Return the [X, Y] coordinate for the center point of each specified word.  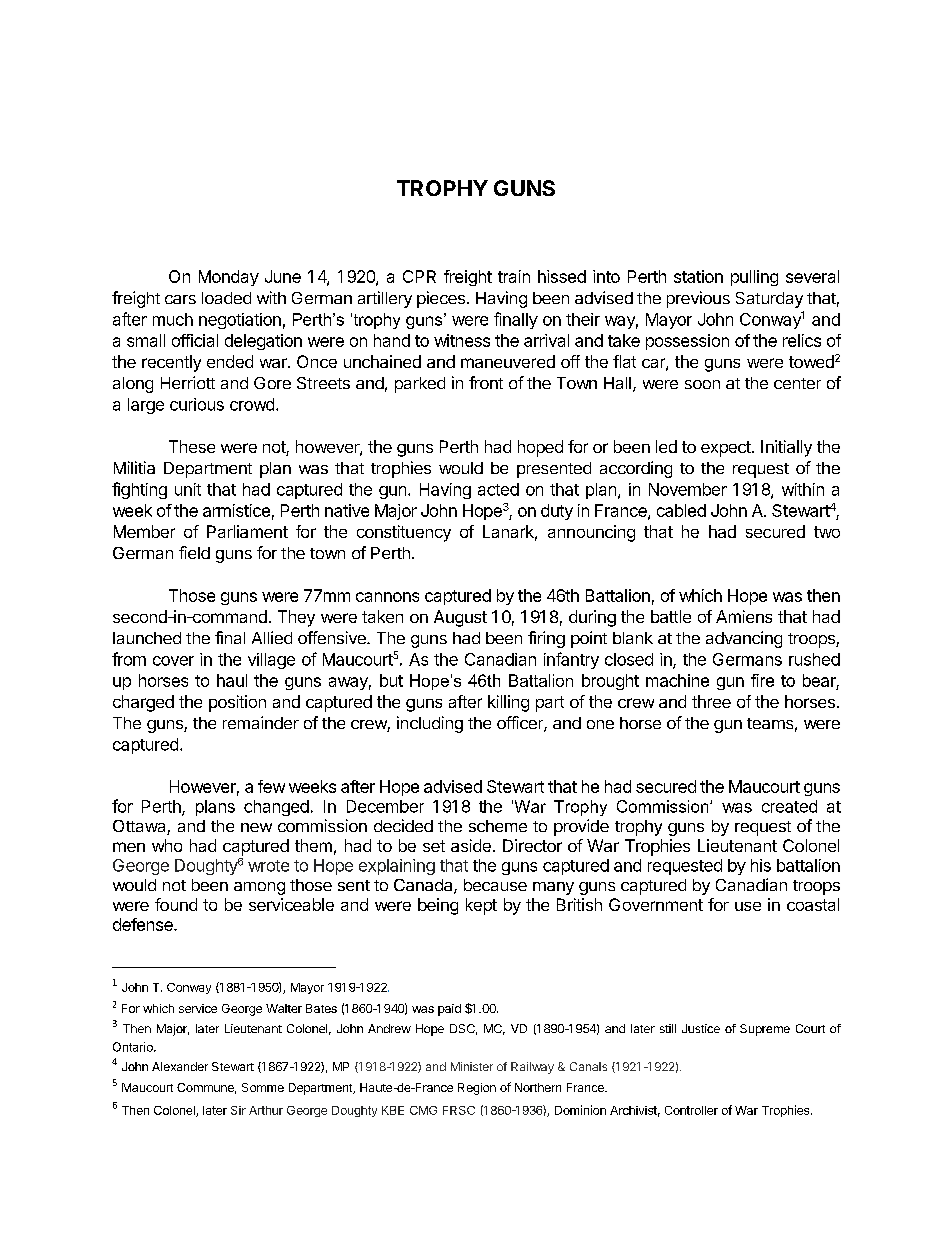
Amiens [744, 616]
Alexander [180, 1066]
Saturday [769, 300]
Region [477, 1089]
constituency [404, 533]
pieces [441, 299]
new [256, 827]
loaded [226, 298]
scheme [498, 826]
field [194, 552]
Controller [691, 1110]
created [789, 806]
